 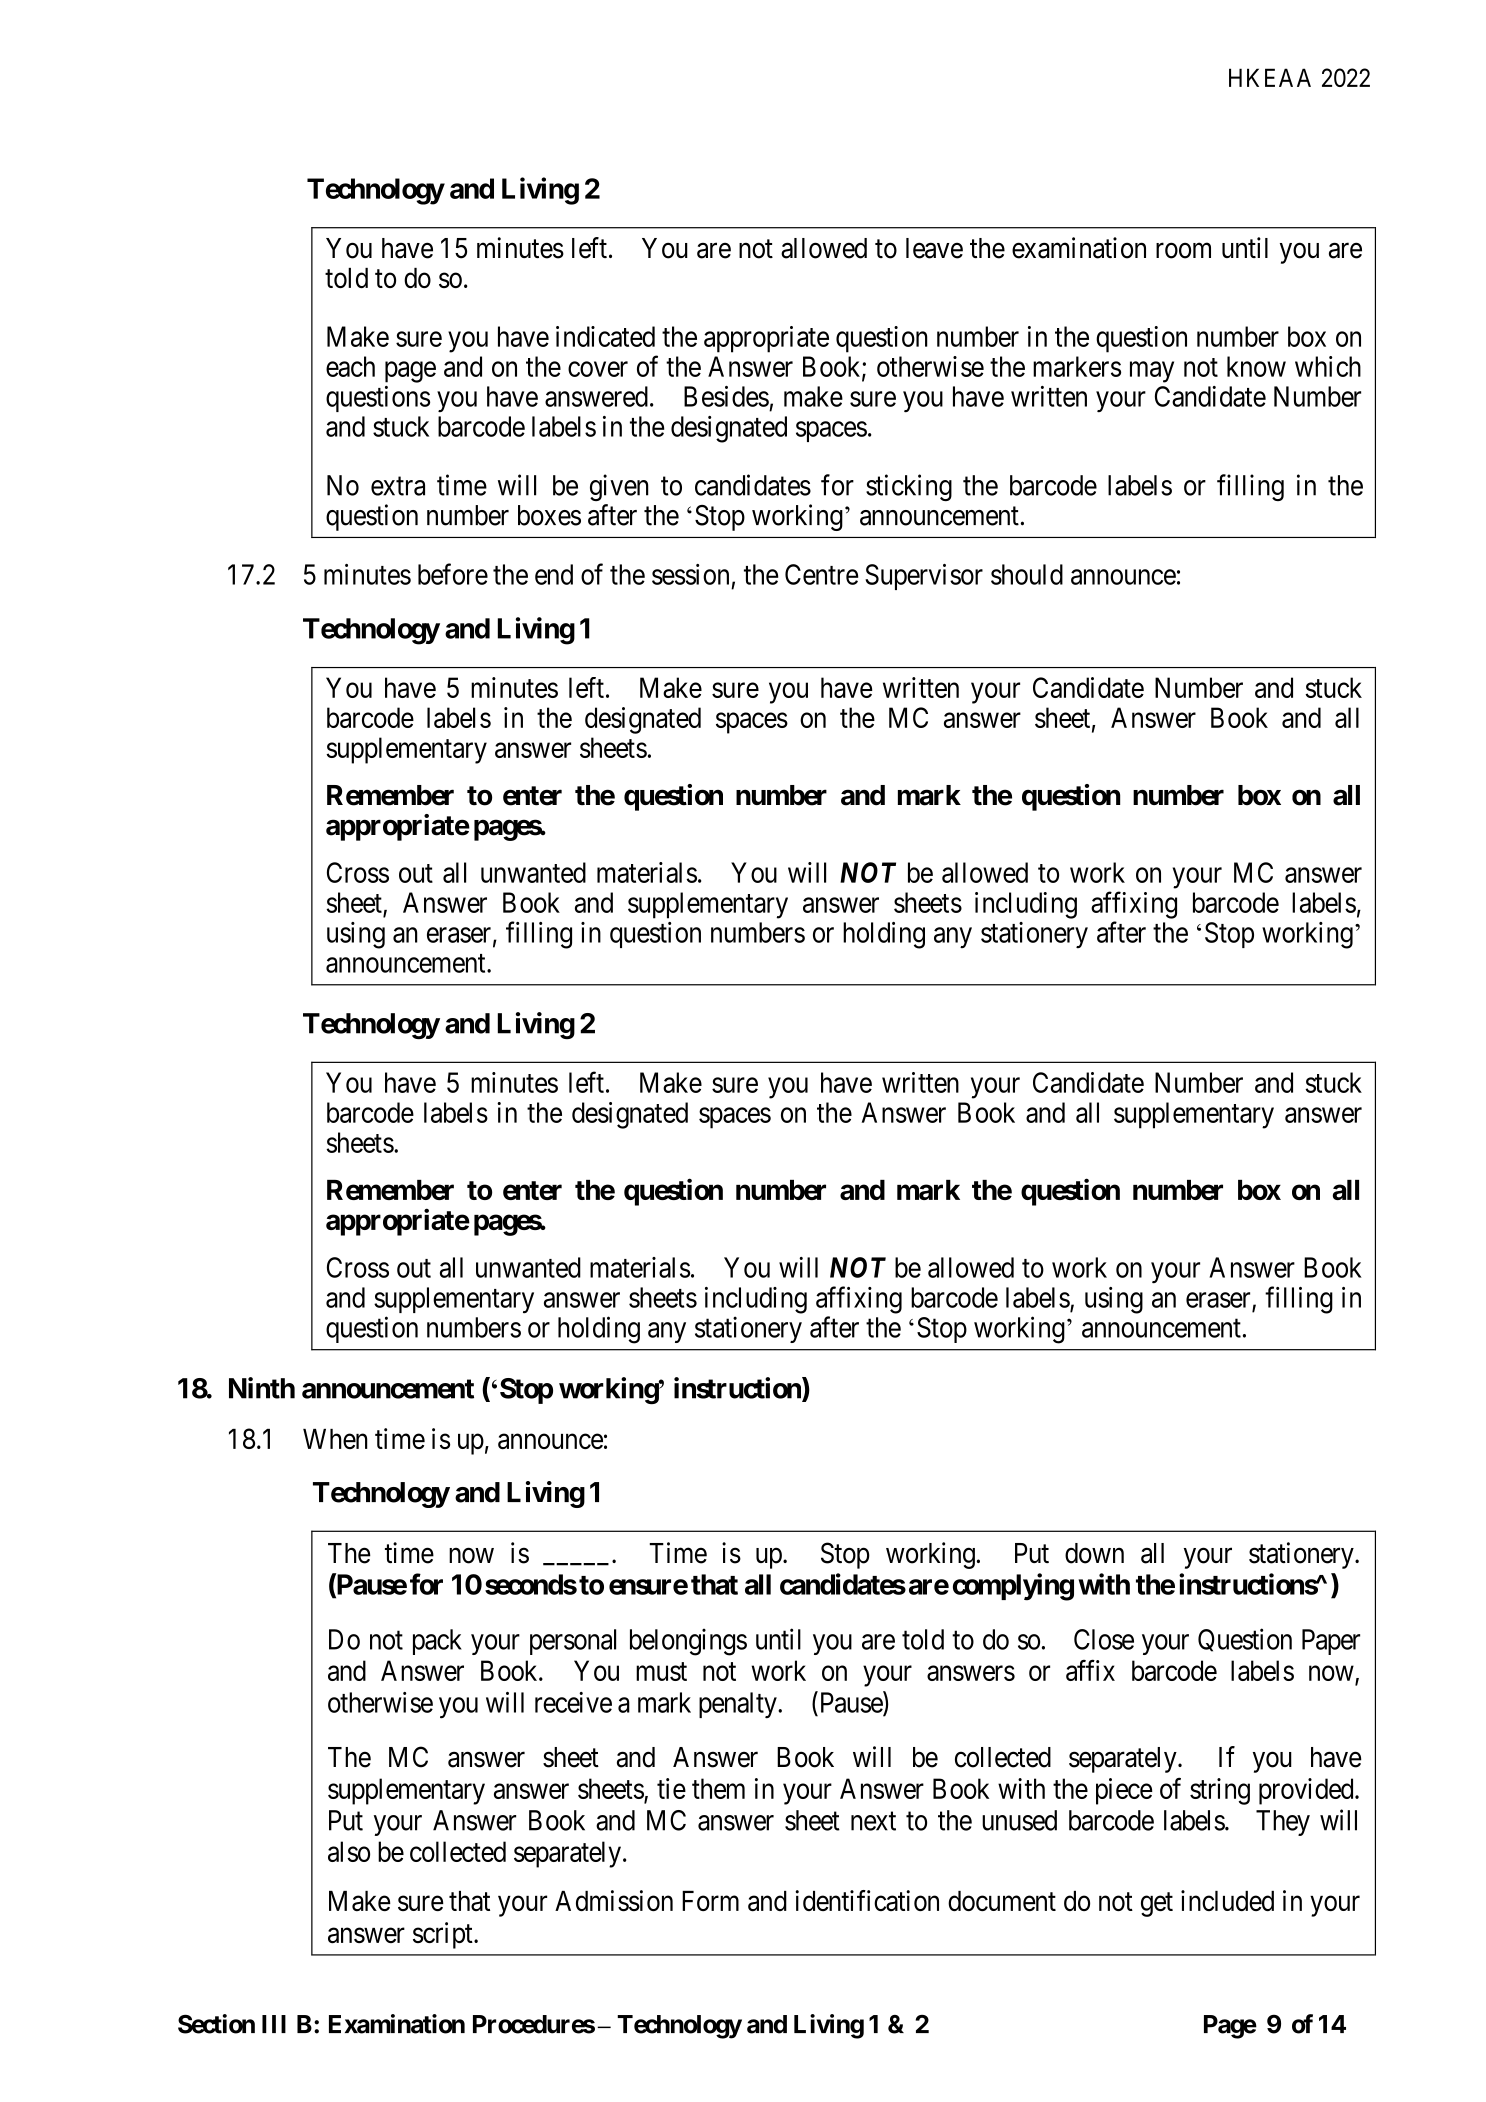 What do you see at coordinates (710, 1901) in the screenshot?
I see `Form` at bounding box center [710, 1901].
